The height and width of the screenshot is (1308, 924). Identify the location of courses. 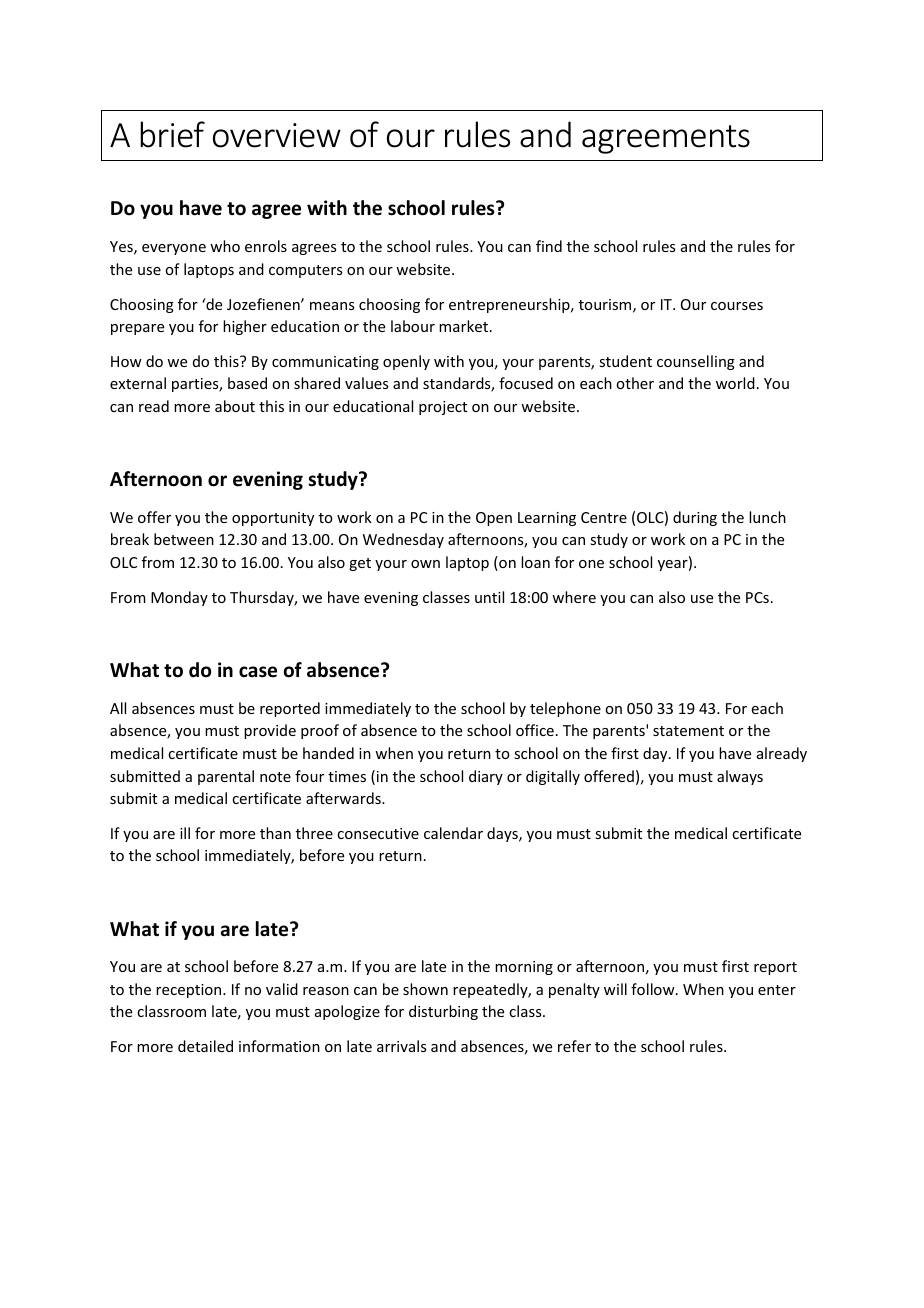
(737, 306).
